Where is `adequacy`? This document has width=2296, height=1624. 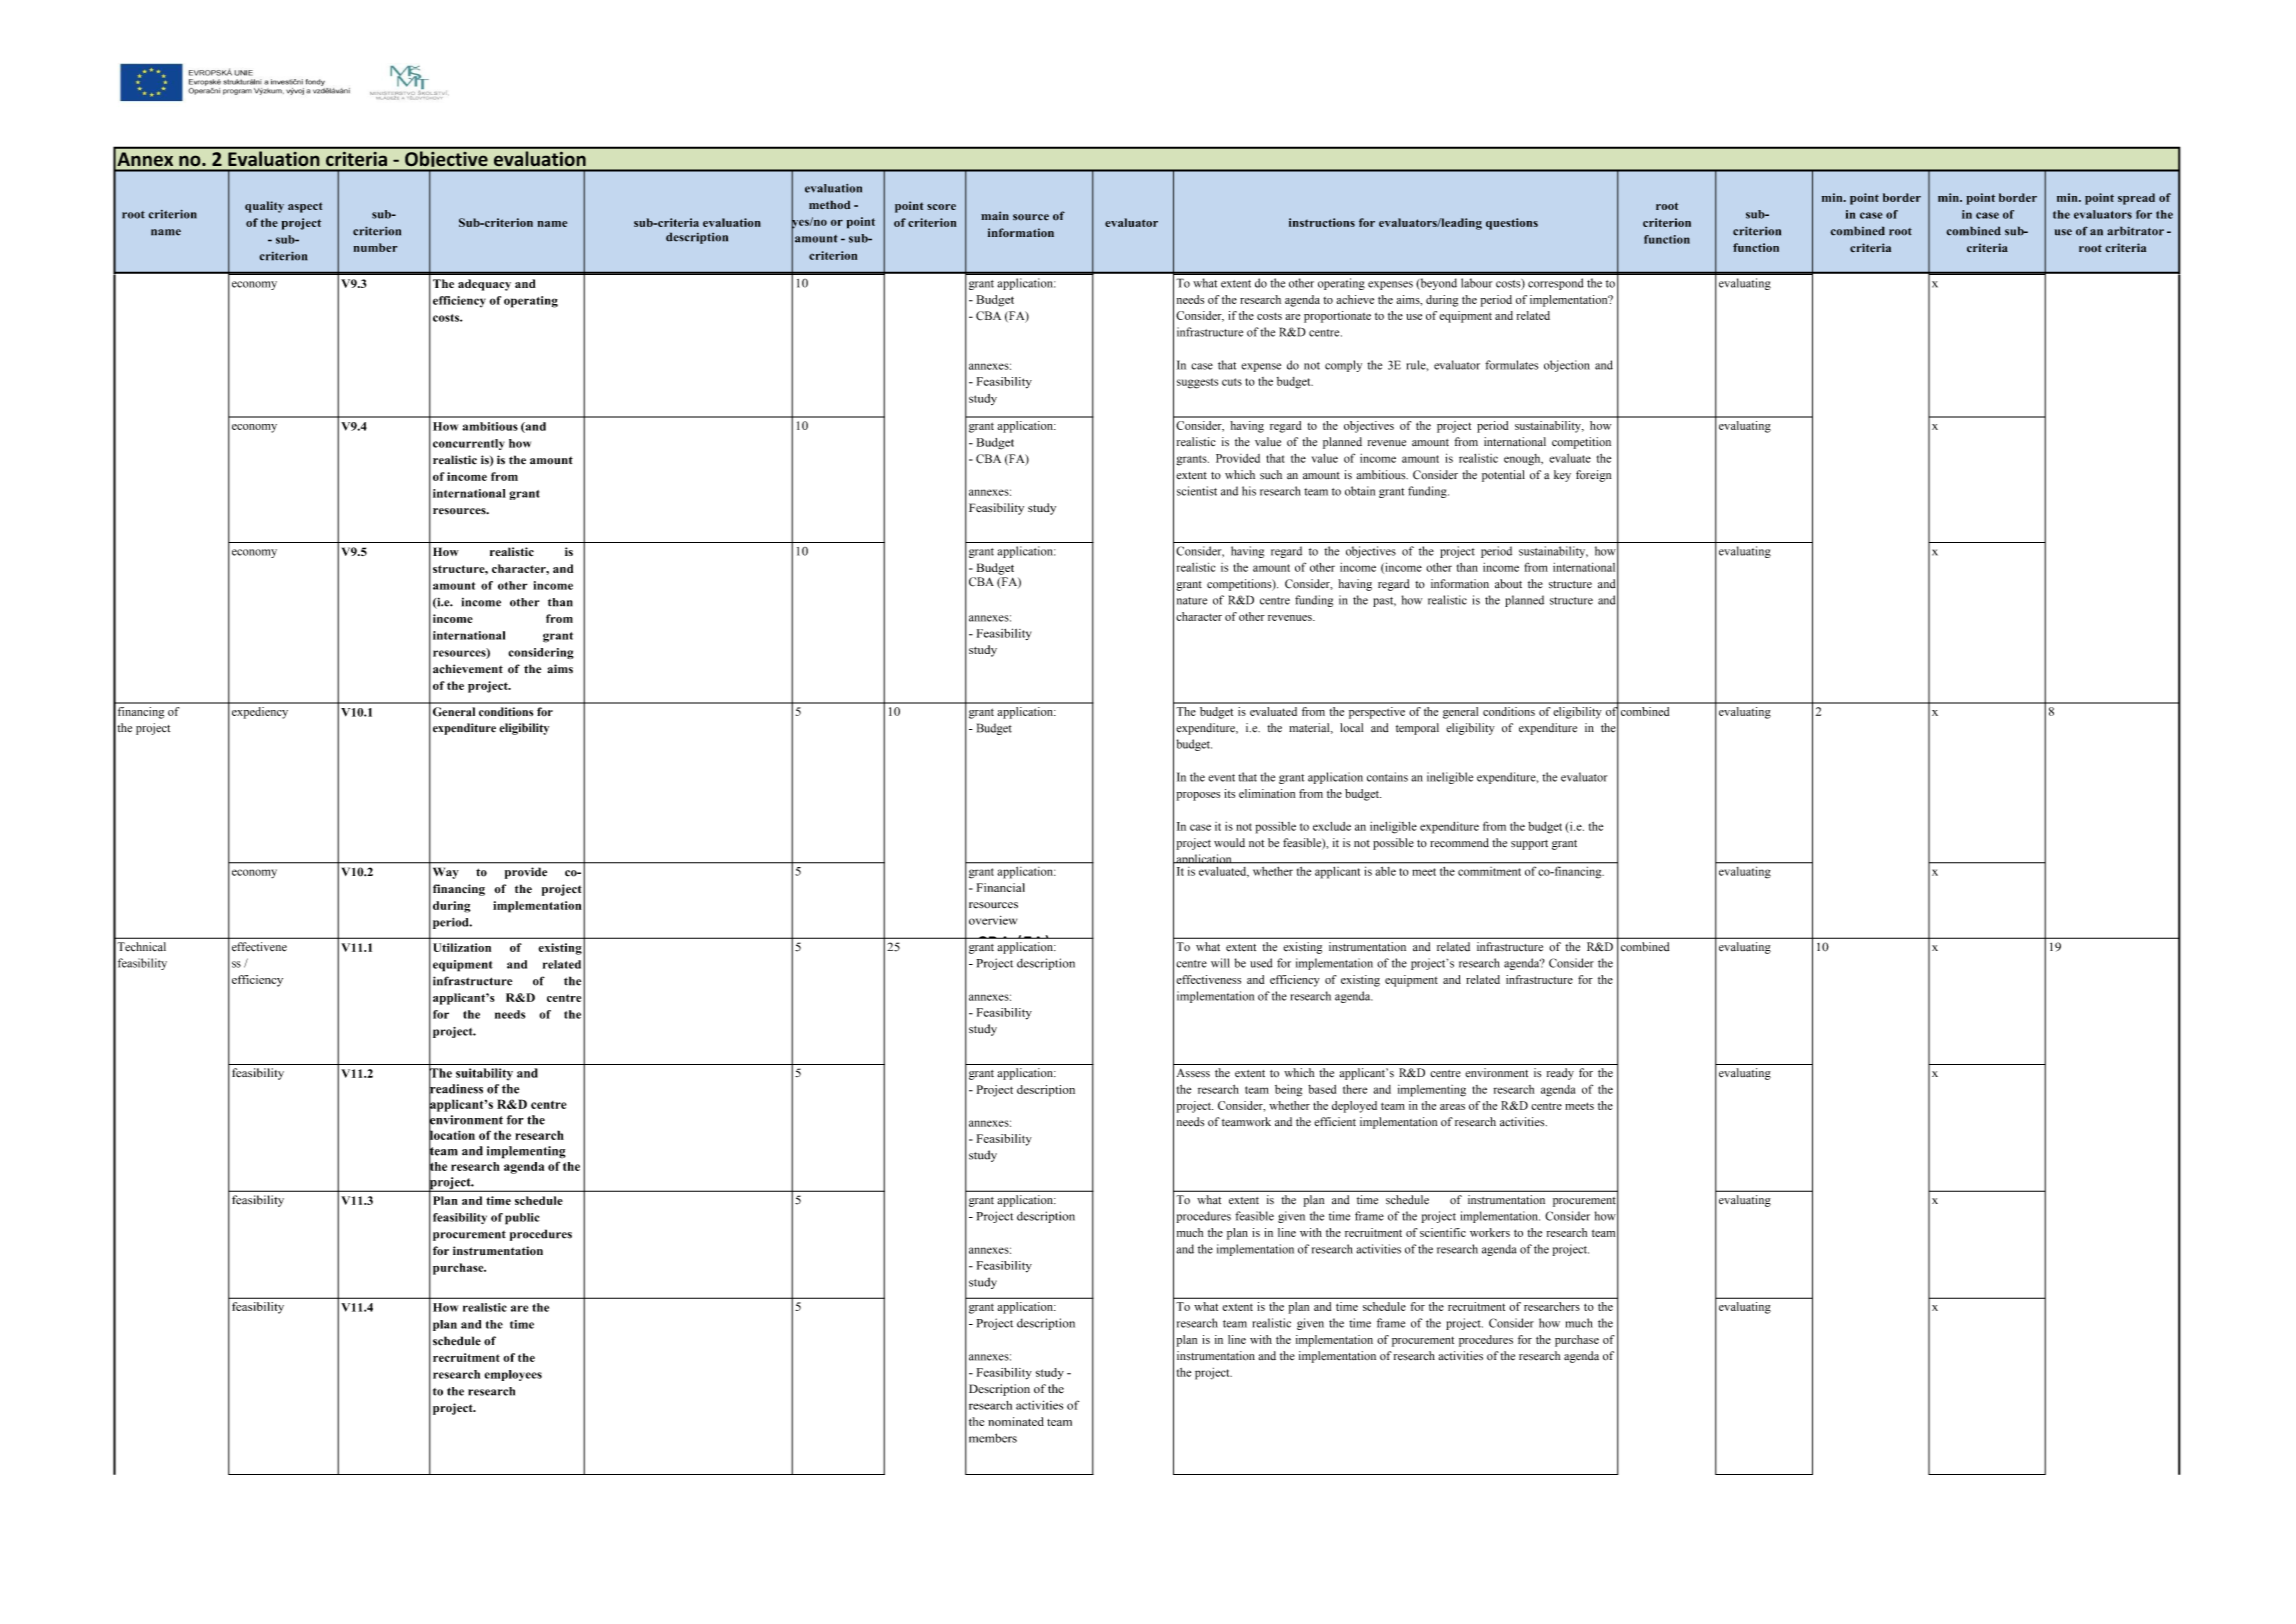 adequacy is located at coordinates (484, 285).
